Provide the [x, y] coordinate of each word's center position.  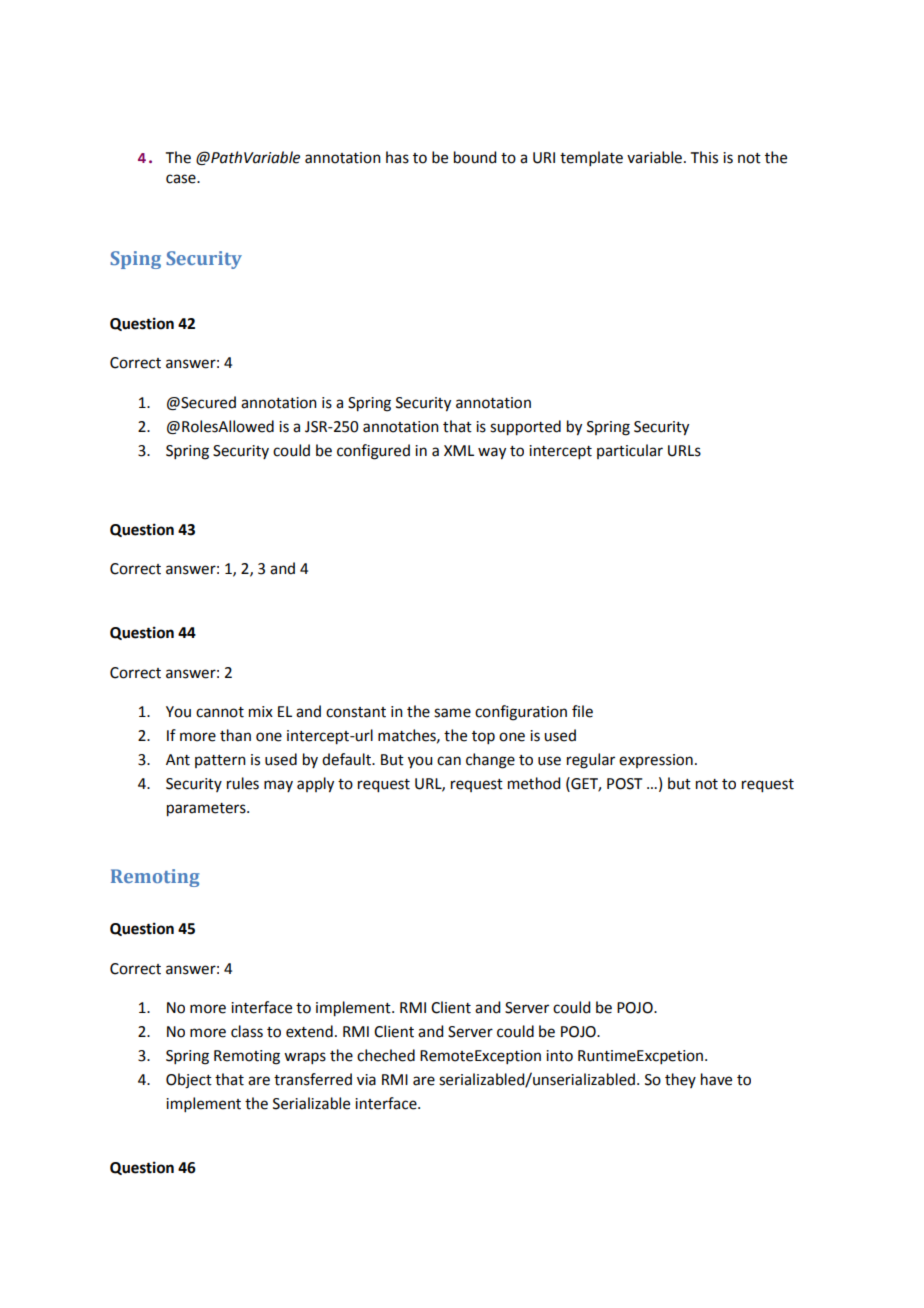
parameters [207, 810]
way [492, 453]
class [247, 1031]
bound [475, 157]
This [704, 157]
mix [261, 711]
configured [373, 452]
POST [624, 784]
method [534, 783]
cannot [220, 712]
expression [656, 761]
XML [459, 450]
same [452, 713]
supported [525, 428]
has [397, 157]
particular [630, 451]
